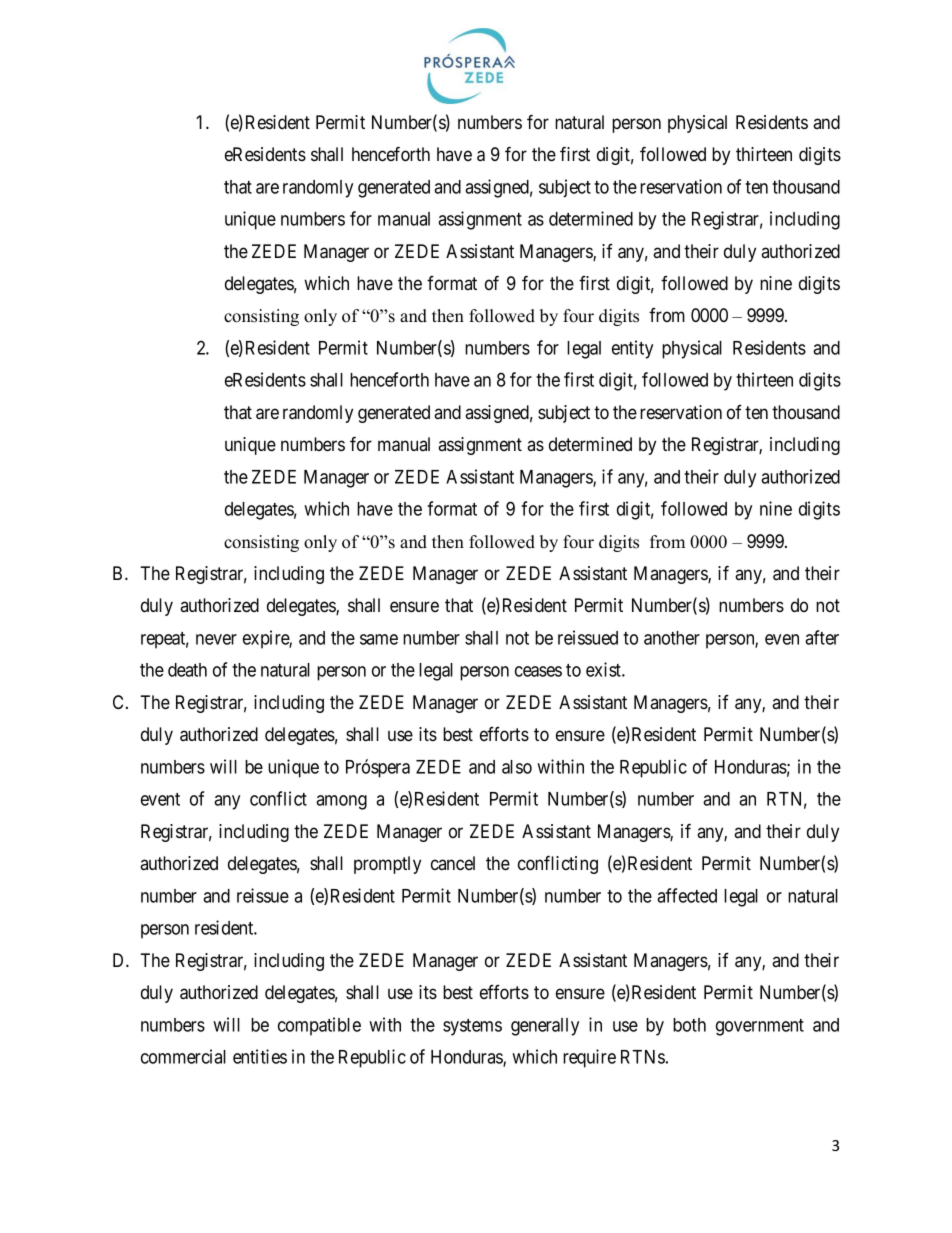 The height and width of the page is (1233, 952). I want to click on affected, so click(687, 895).
